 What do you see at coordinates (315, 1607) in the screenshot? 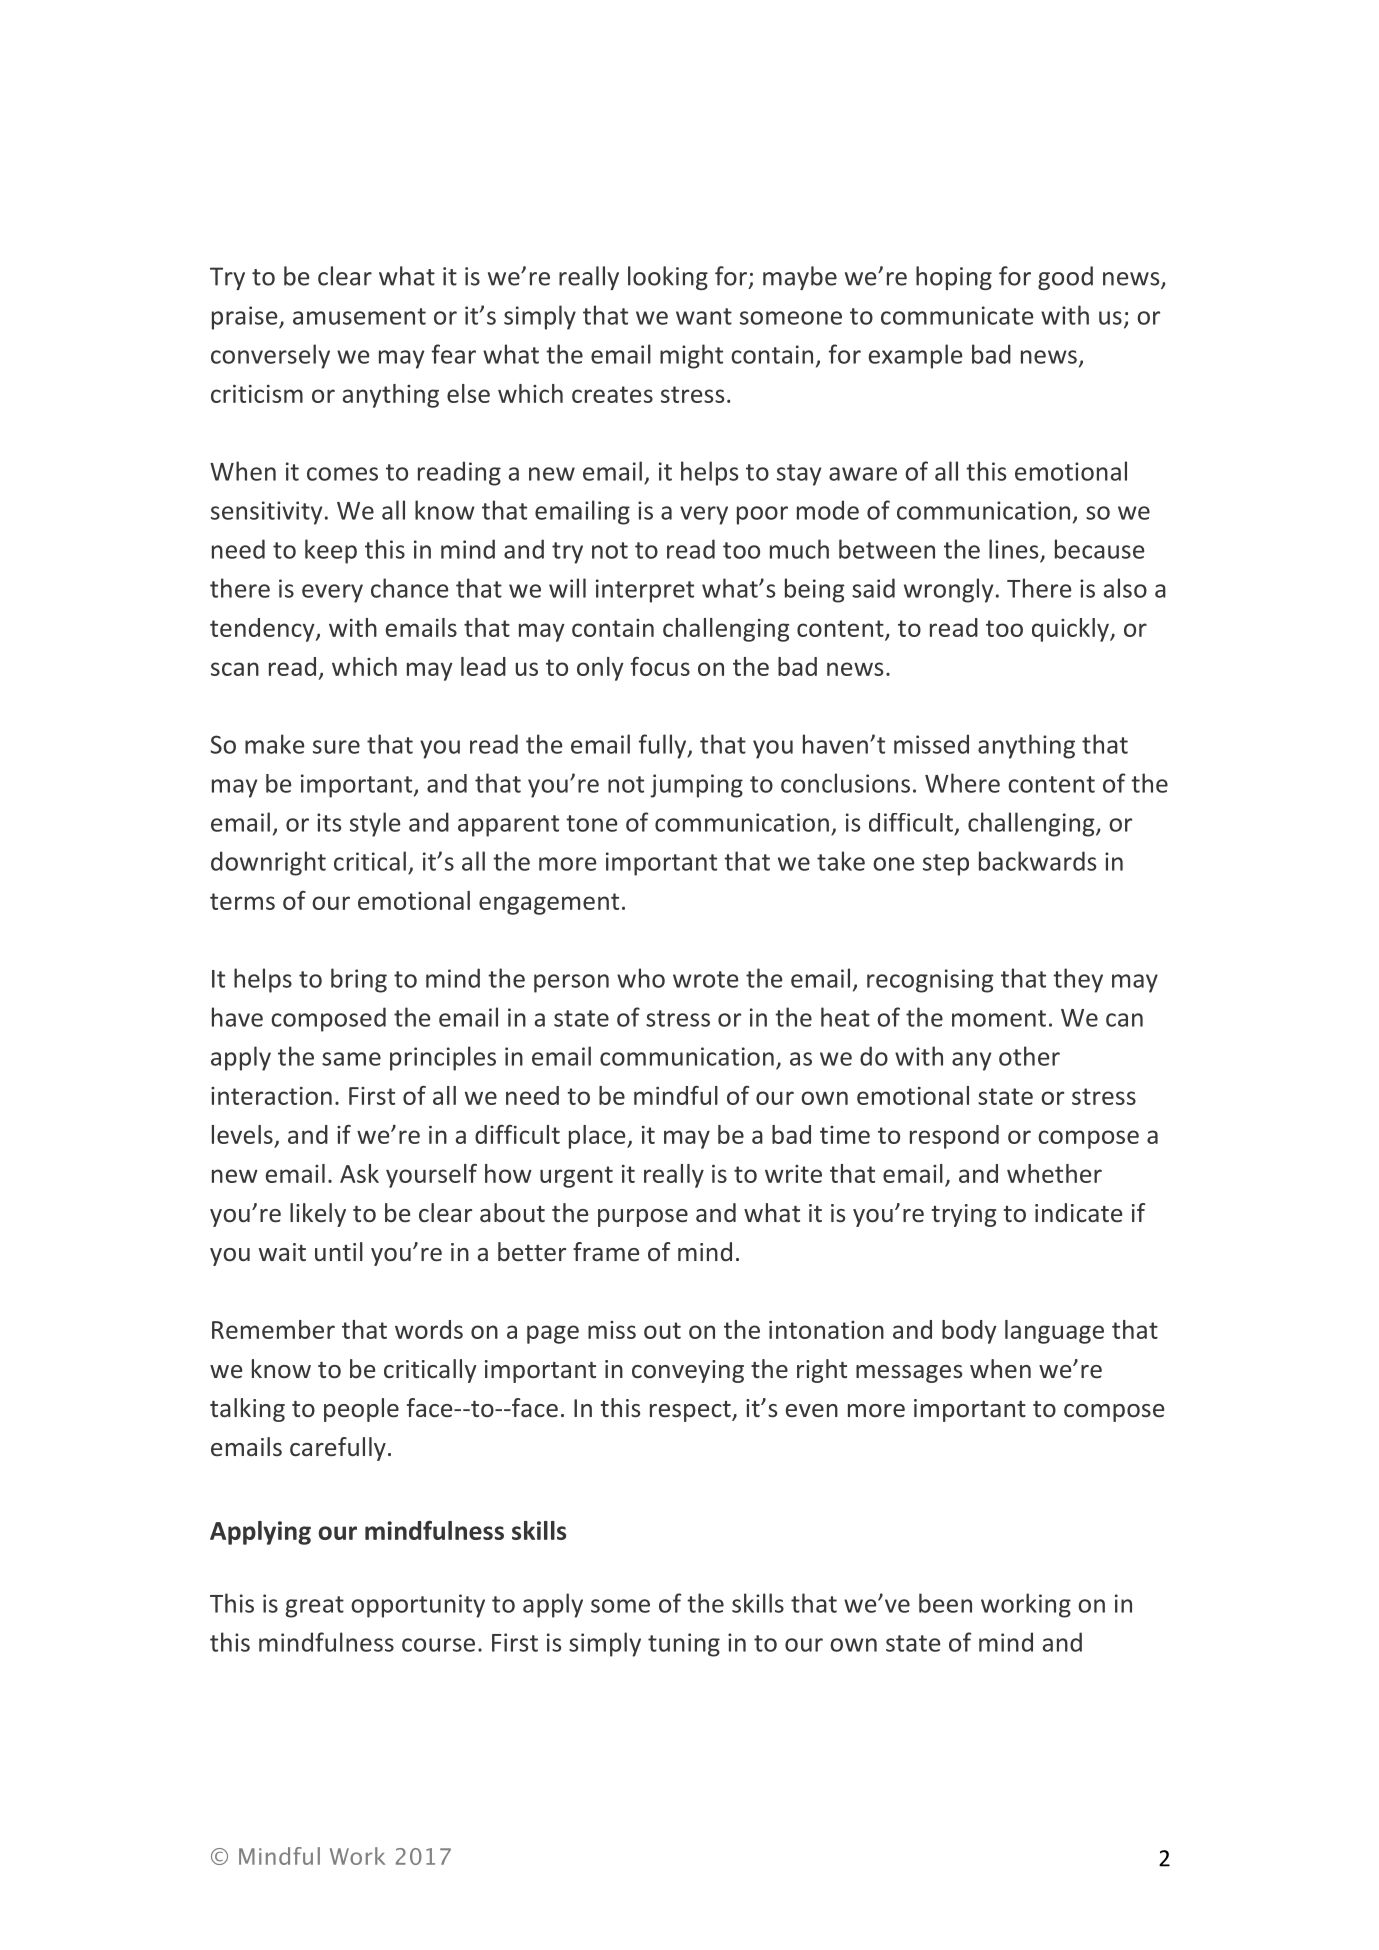
I see `great` at bounding box center [315, 1607].
